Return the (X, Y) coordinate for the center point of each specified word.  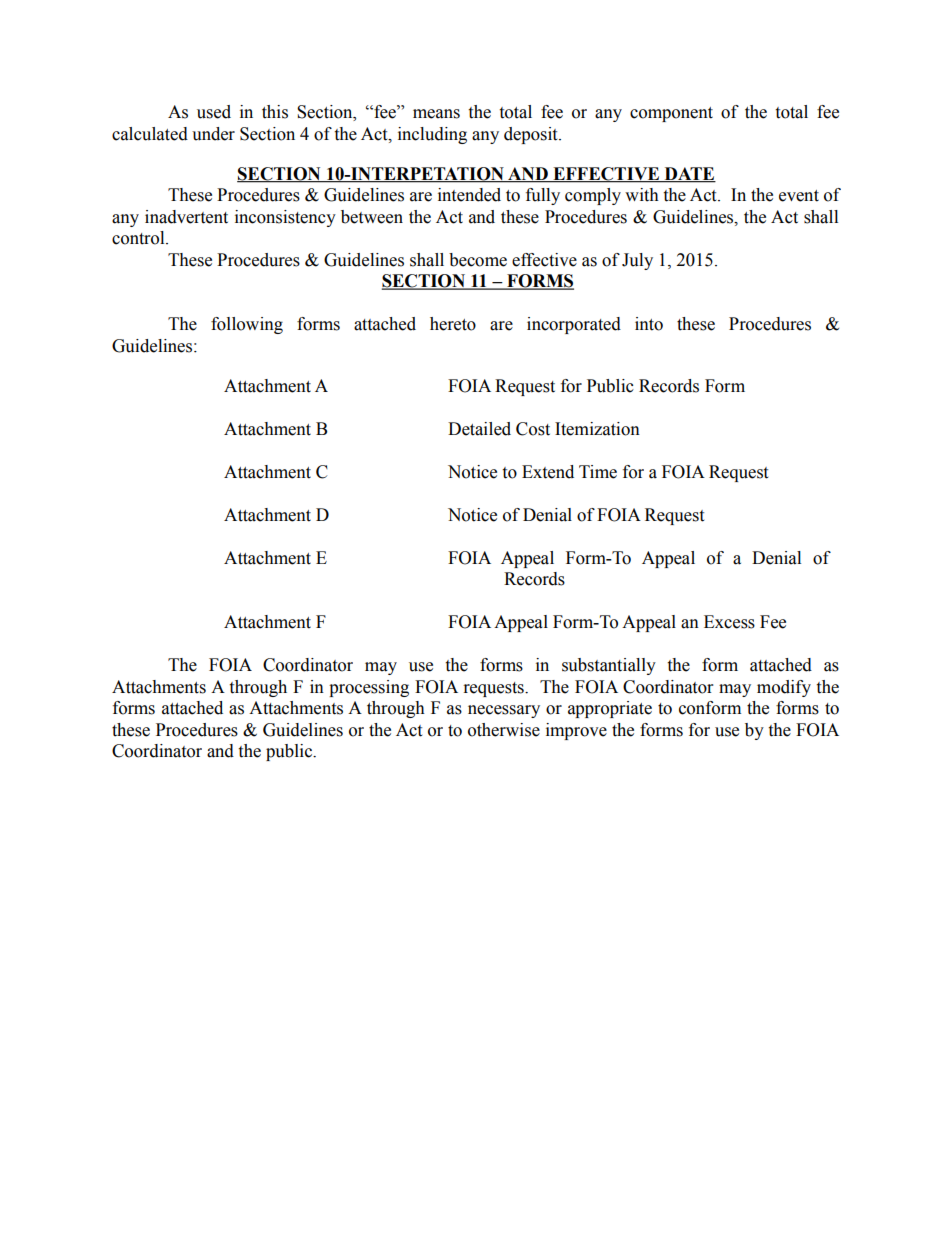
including (432, 135)
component (671, 114)
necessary (504, 711)
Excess (729, 622)
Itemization (597, 429)
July (637, 261)
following (247, 325)
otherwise (504, 730)
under (213, 134)
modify (784, 688)
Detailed (479, 429)
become (478, 260)
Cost (533, 429)
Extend (548, 472)
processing (369, 688)
